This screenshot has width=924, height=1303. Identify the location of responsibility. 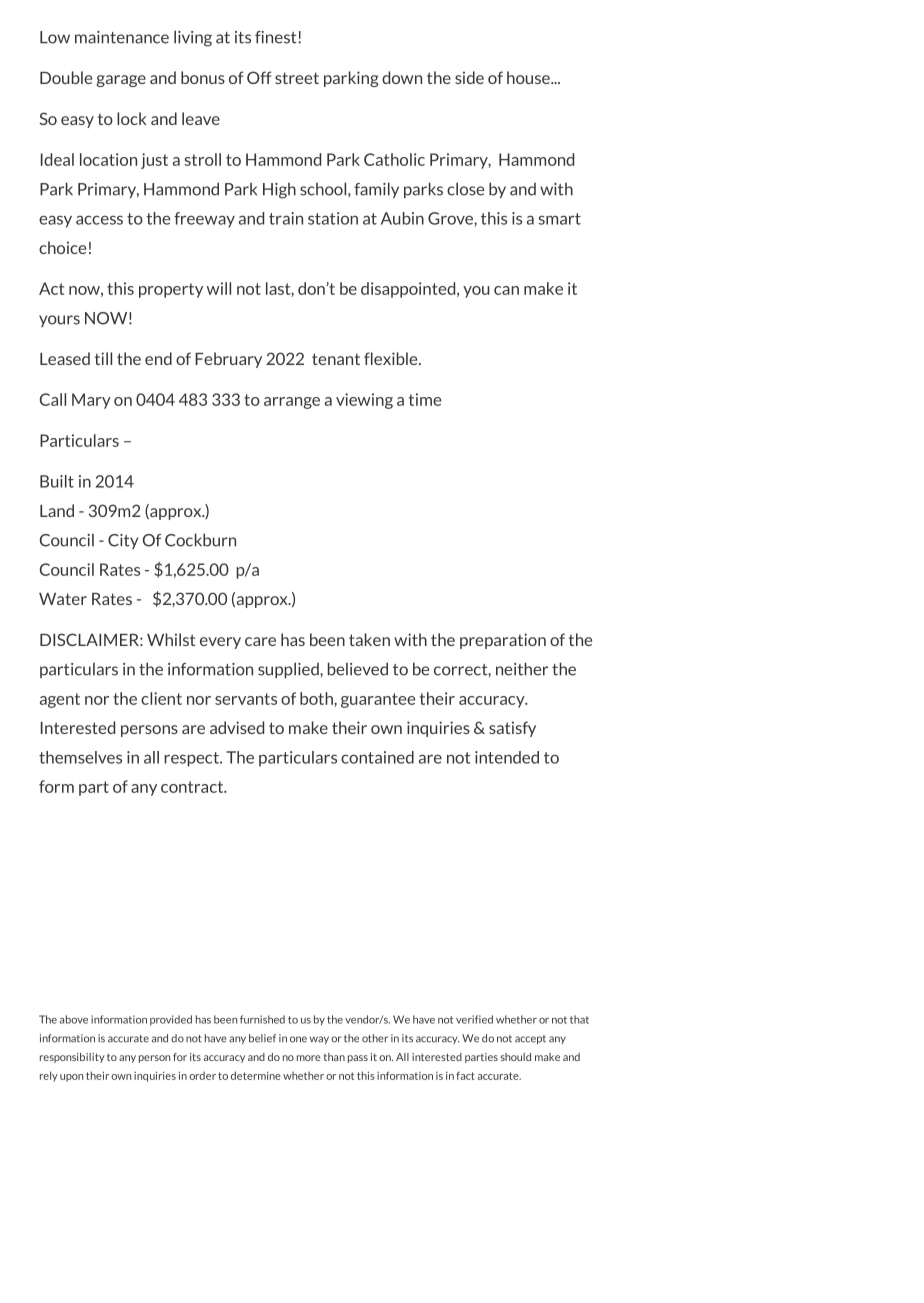
(72, 1058).
